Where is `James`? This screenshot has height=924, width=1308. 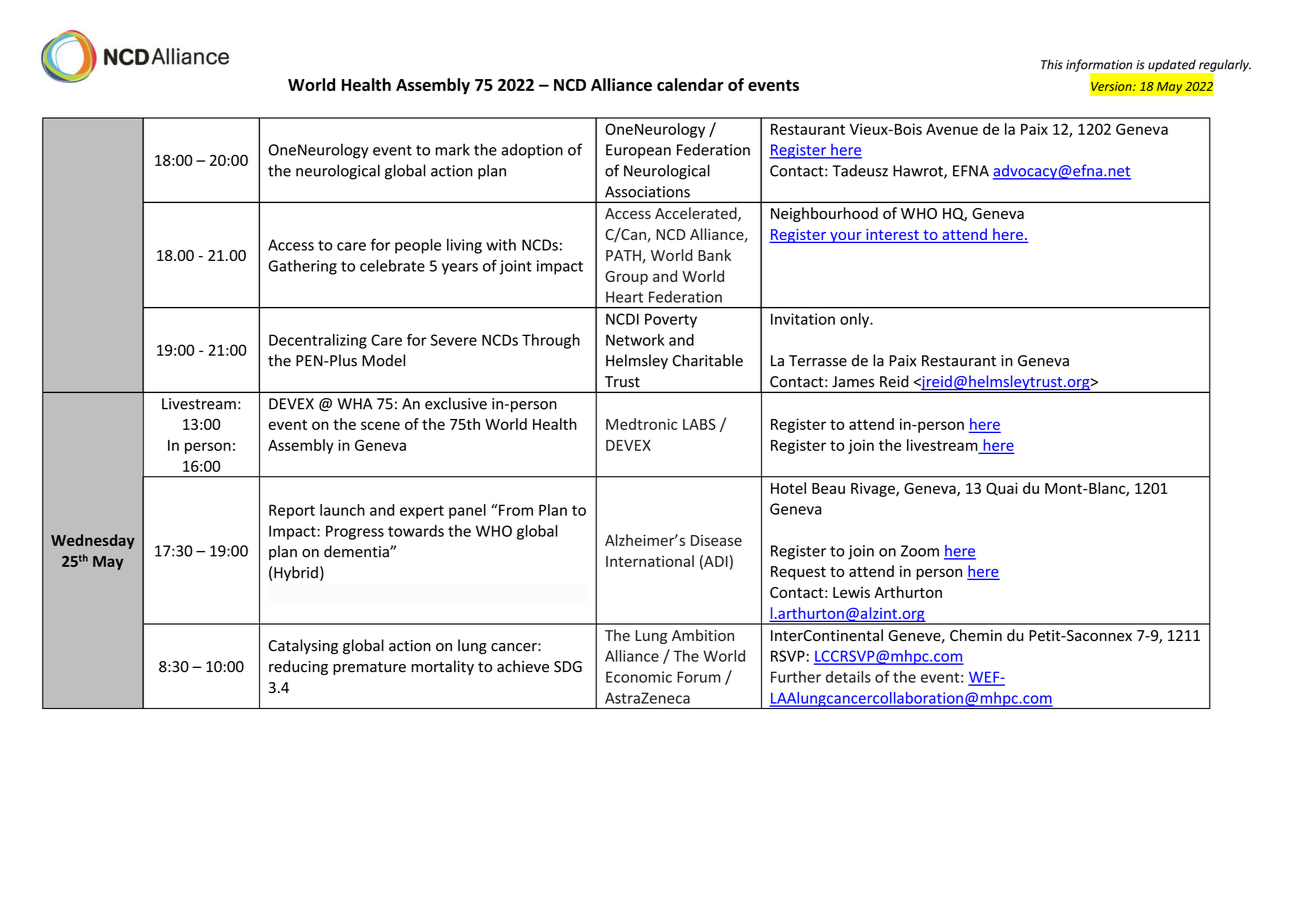
James is located at coordinates (853, 382).
